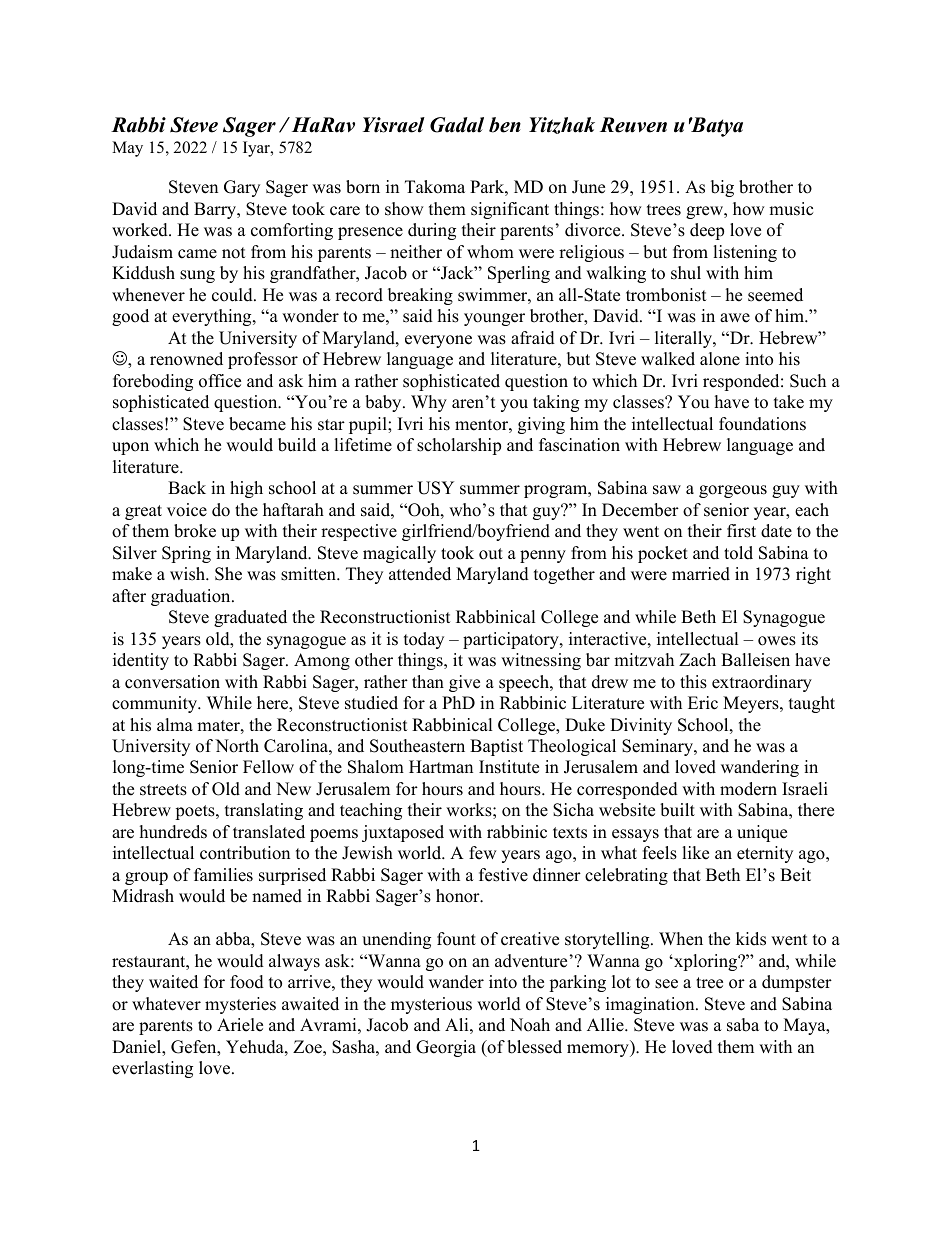  Describe the element at coordinates (762, 833) in the screenshot. I see `unique` at that location.
